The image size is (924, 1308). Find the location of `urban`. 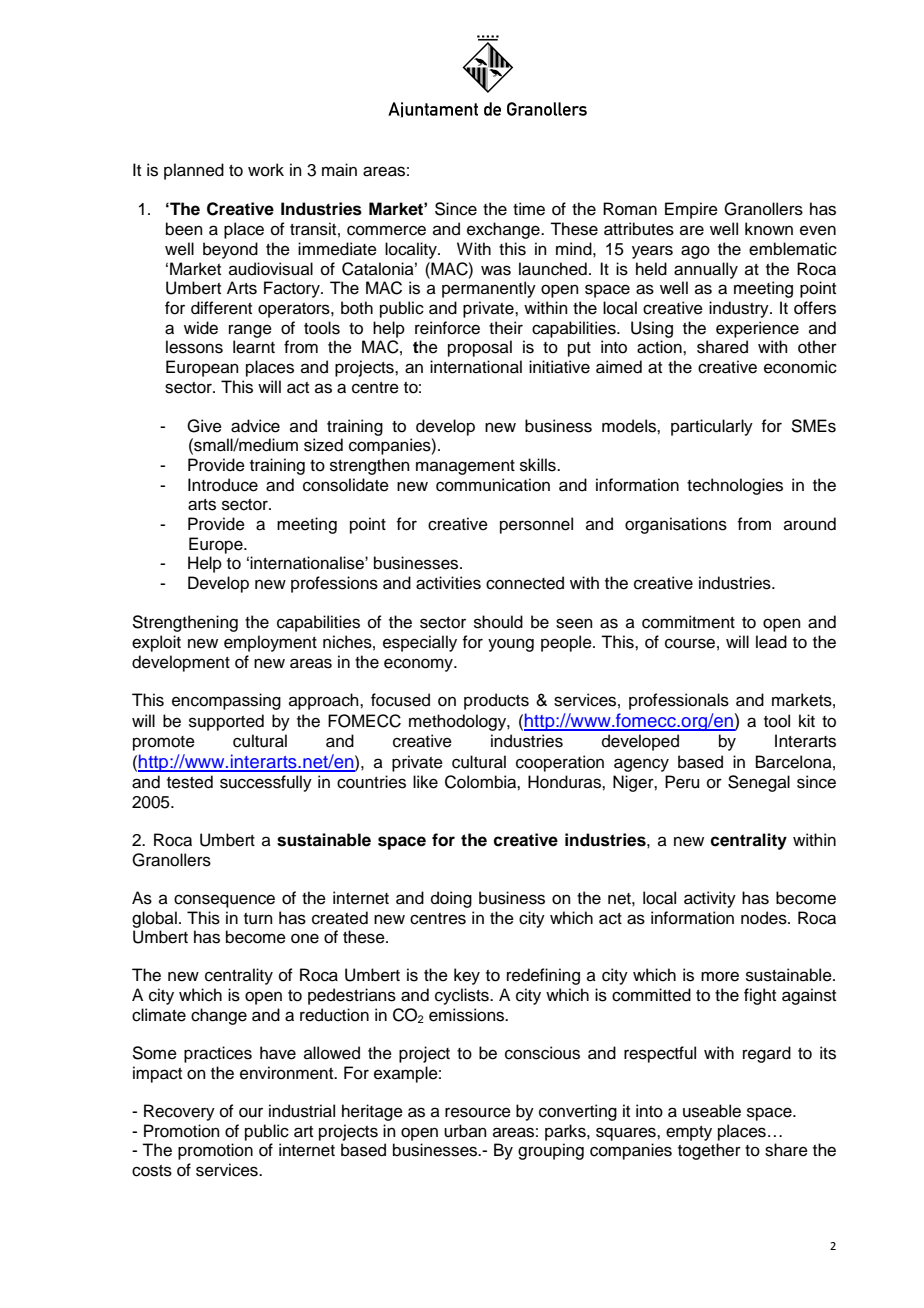

urban is located at coordinates (465, 1131).
